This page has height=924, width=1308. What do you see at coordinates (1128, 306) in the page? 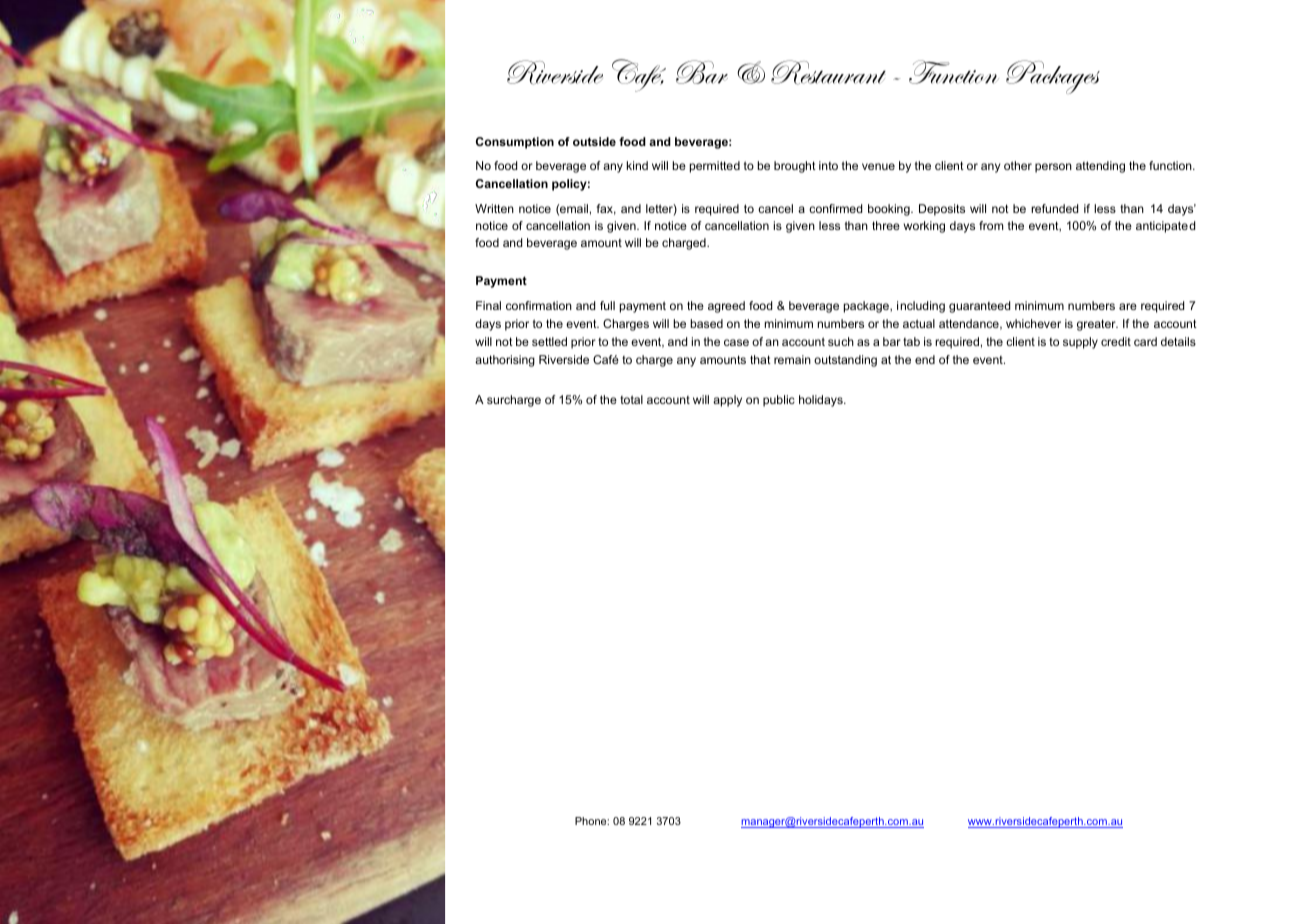
I see `are` at bounding box center [1128, 306].
